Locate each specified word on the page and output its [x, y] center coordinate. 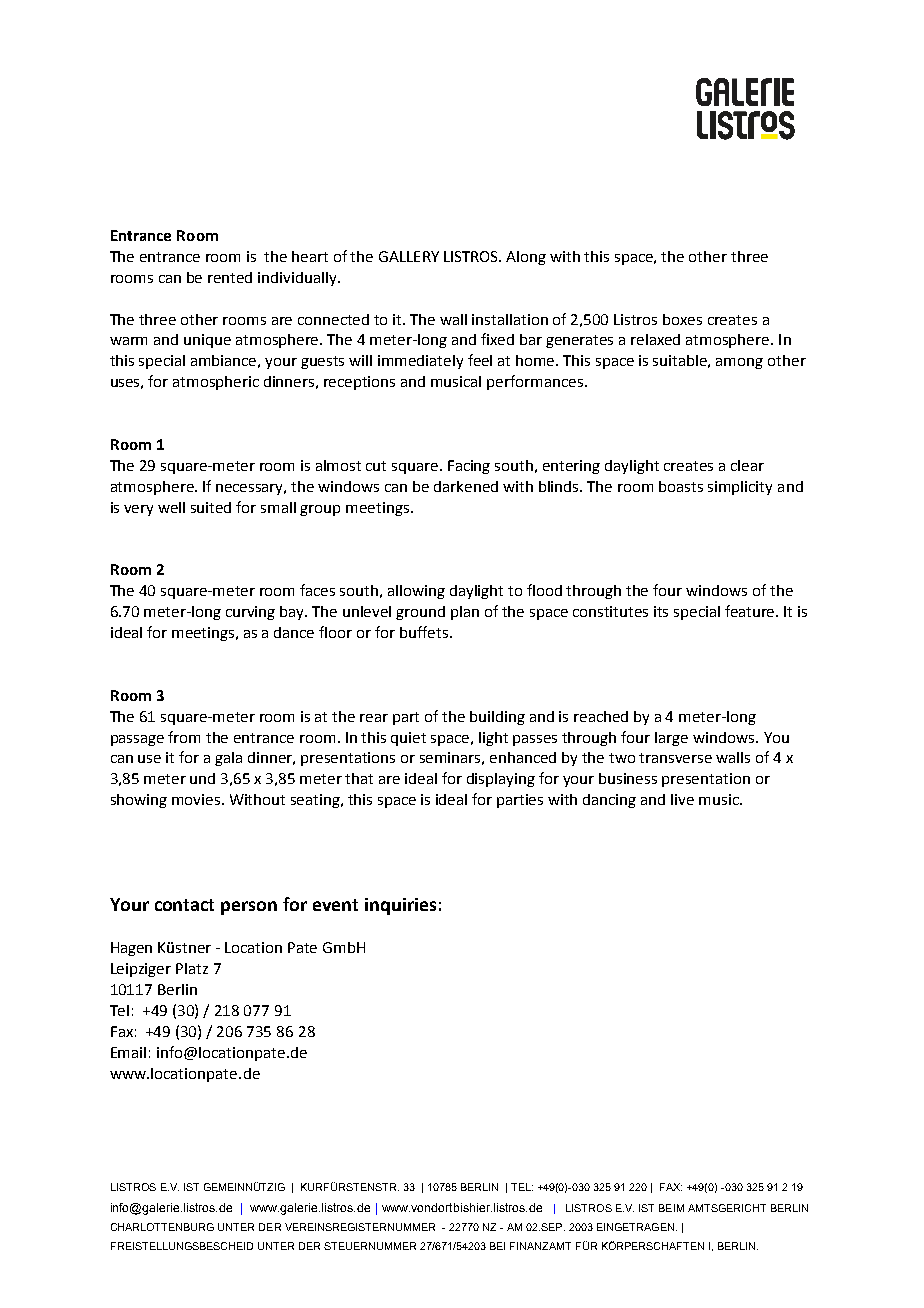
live [682, 799]
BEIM [671, 1208]
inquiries [400, 906]
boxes [682, 319]
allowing [416, 592]
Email [128, 1052]
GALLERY [409, 256]
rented [230, 277]
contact [184, 905]
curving [250, 613]
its [661, 611]
